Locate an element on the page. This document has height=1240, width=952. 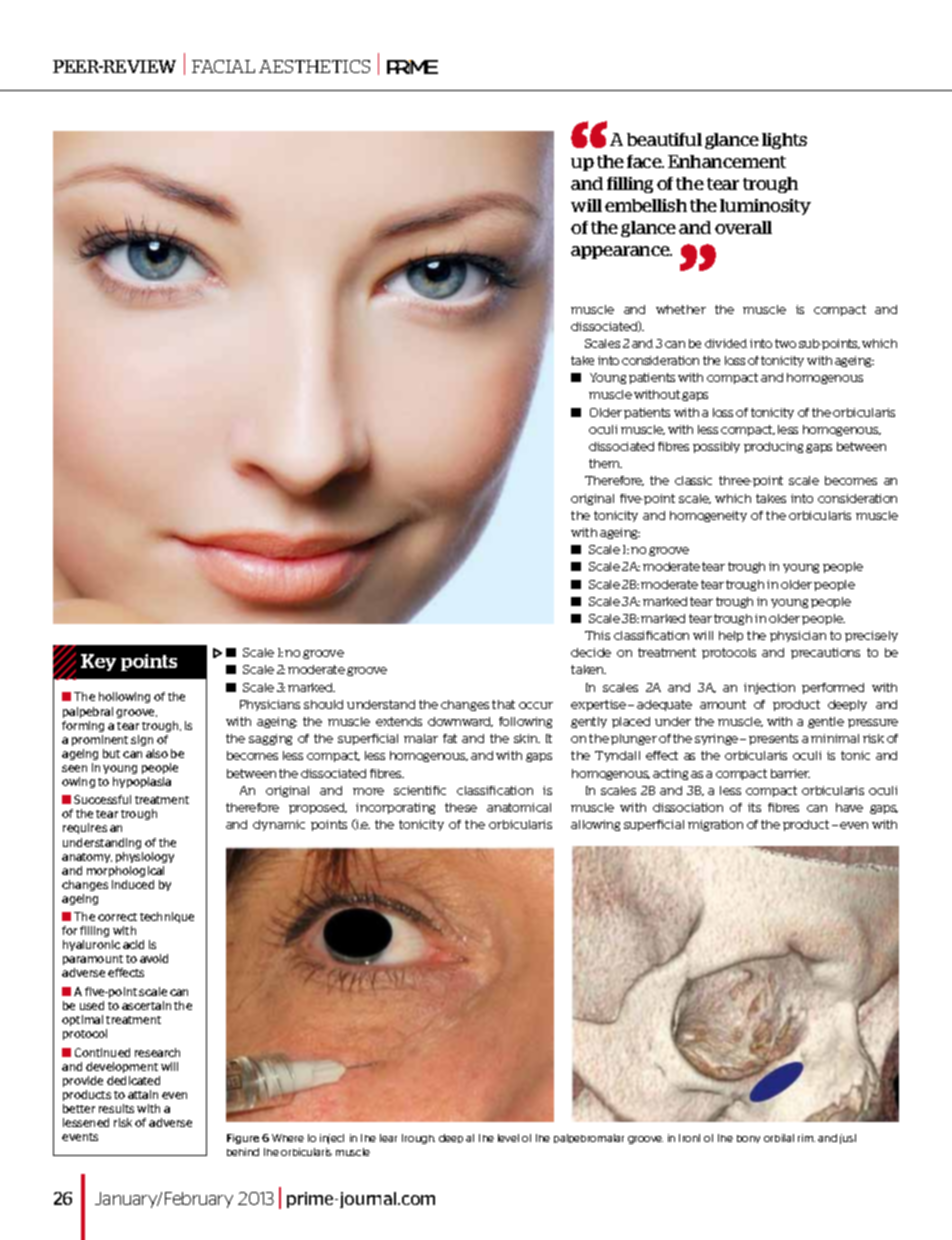
appearance is located at coordinates (621, 252).
